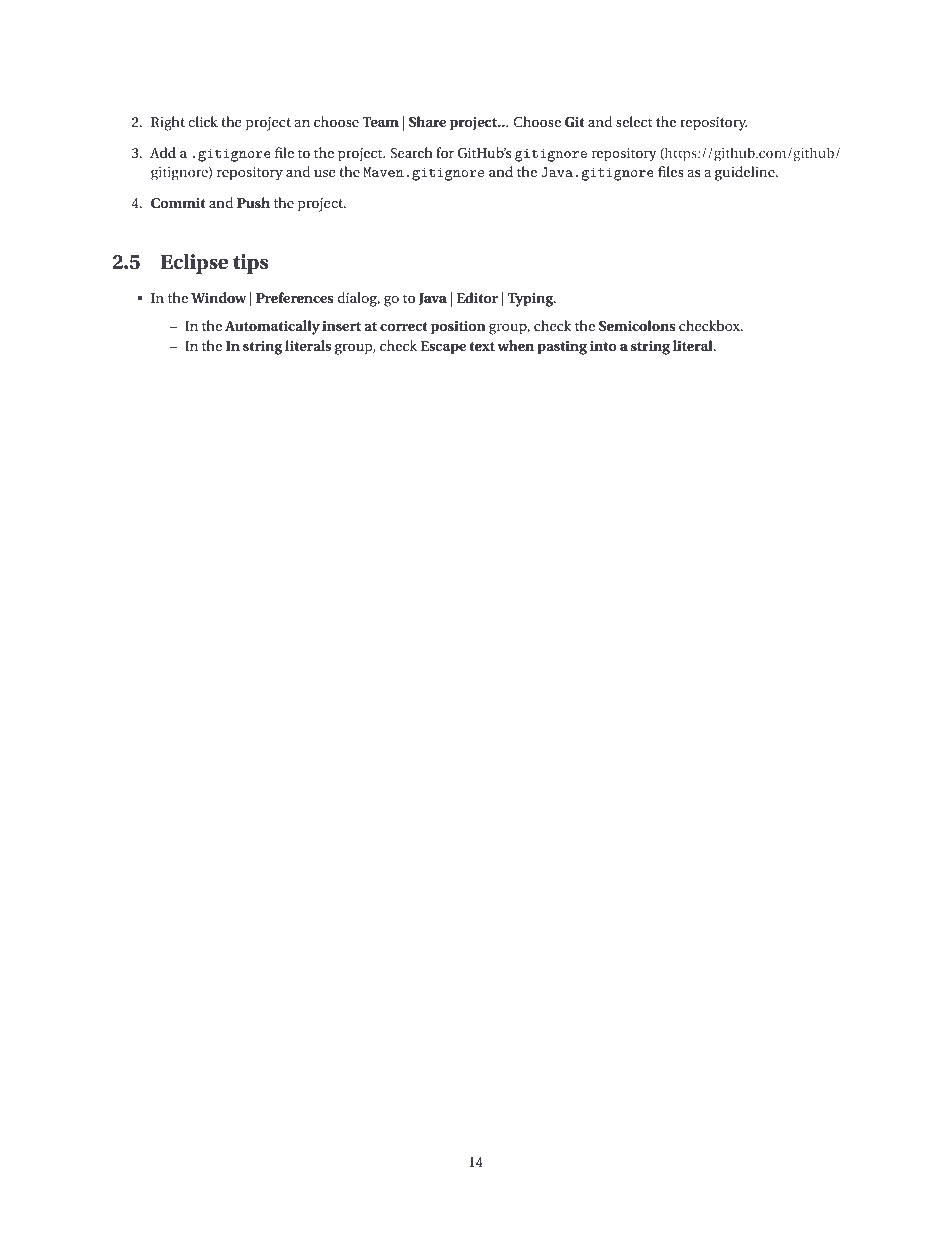 The width and height of the image is (952, 1233). Describe the element at coordinates (637, 325) in the image. I see `Semicolons` at that location.
